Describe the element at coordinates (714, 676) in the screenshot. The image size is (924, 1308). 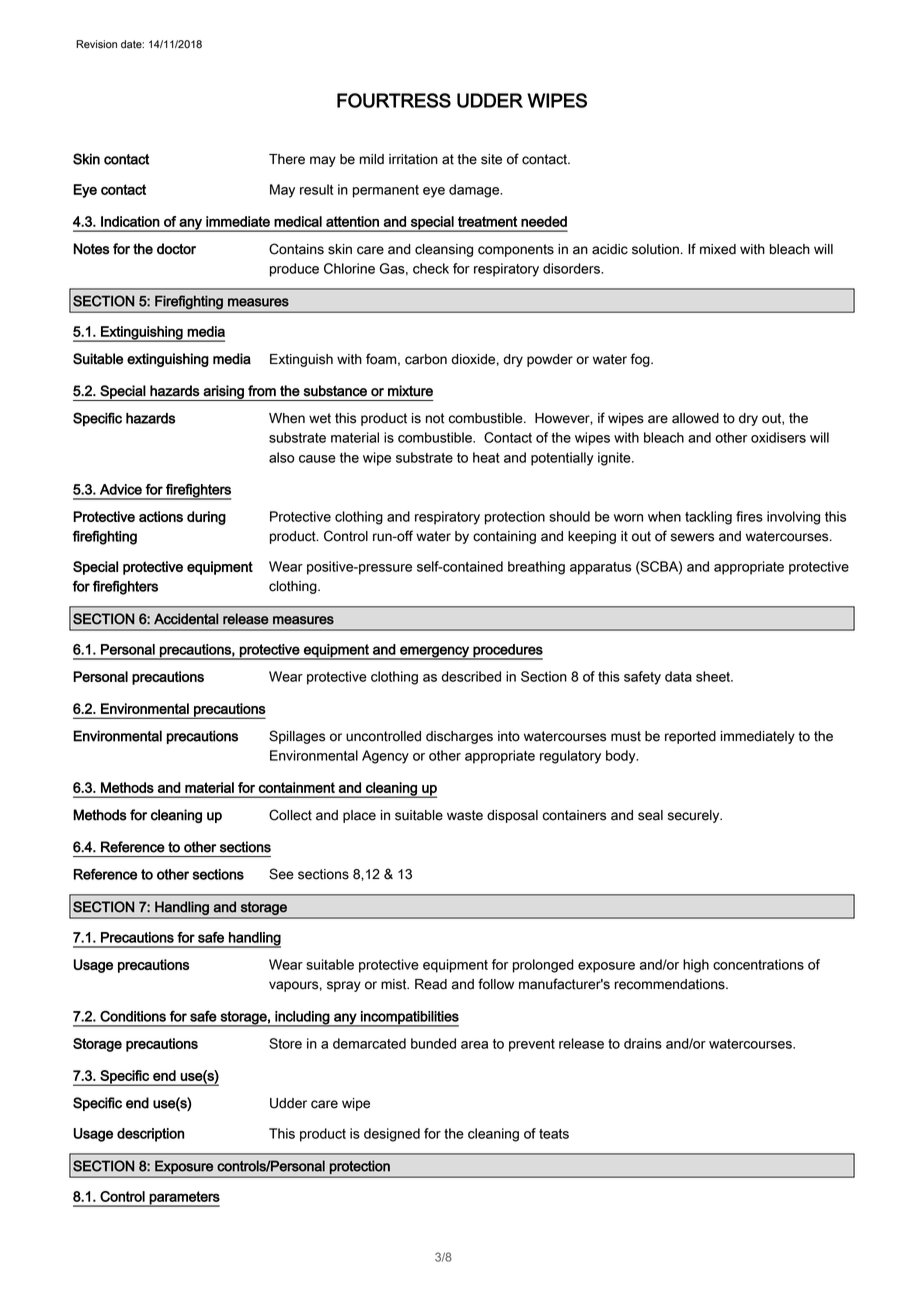
I see `sheet` at that location.
